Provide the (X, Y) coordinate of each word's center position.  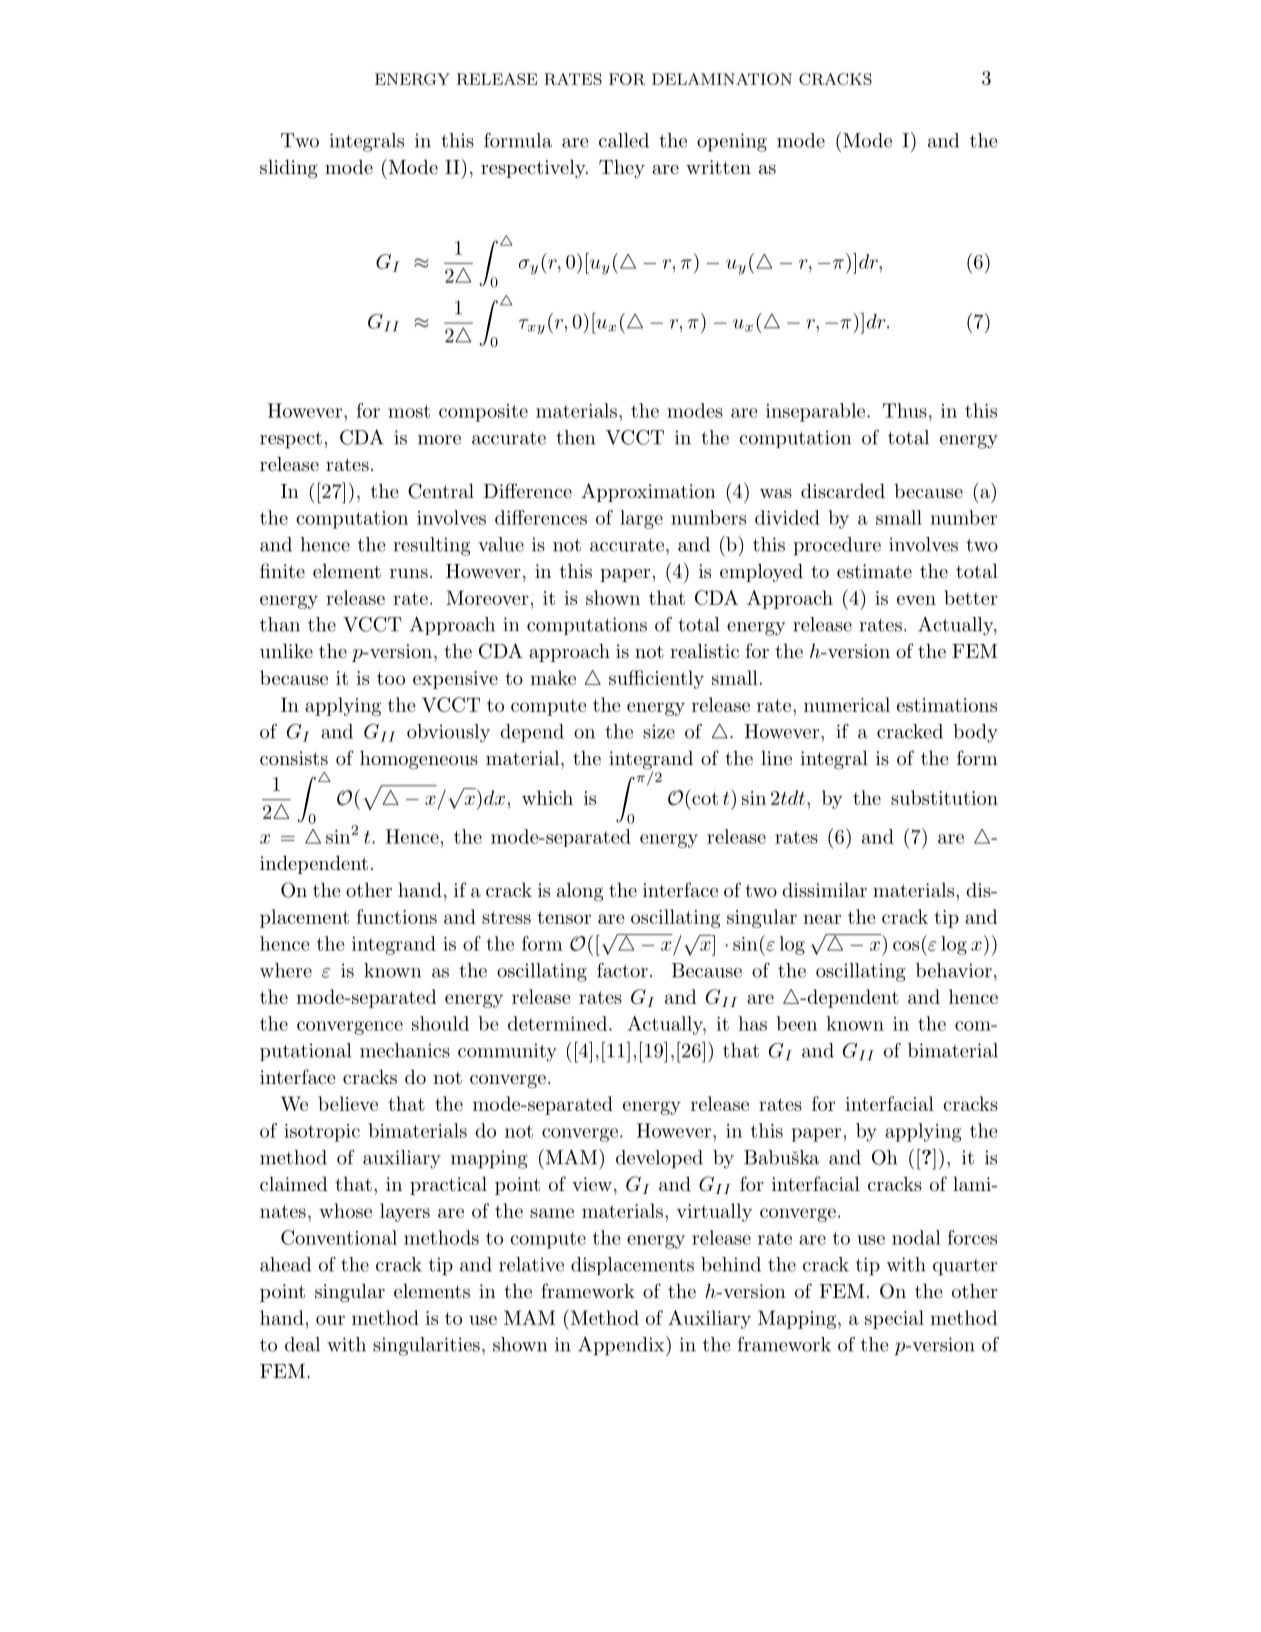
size (659, 731)
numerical (847, 704)
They (622, 169)
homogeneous (419, 760)
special (894, 1319)
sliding (289, 169)
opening (732, 142)
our (330, 1320)
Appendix (622, 1346)
